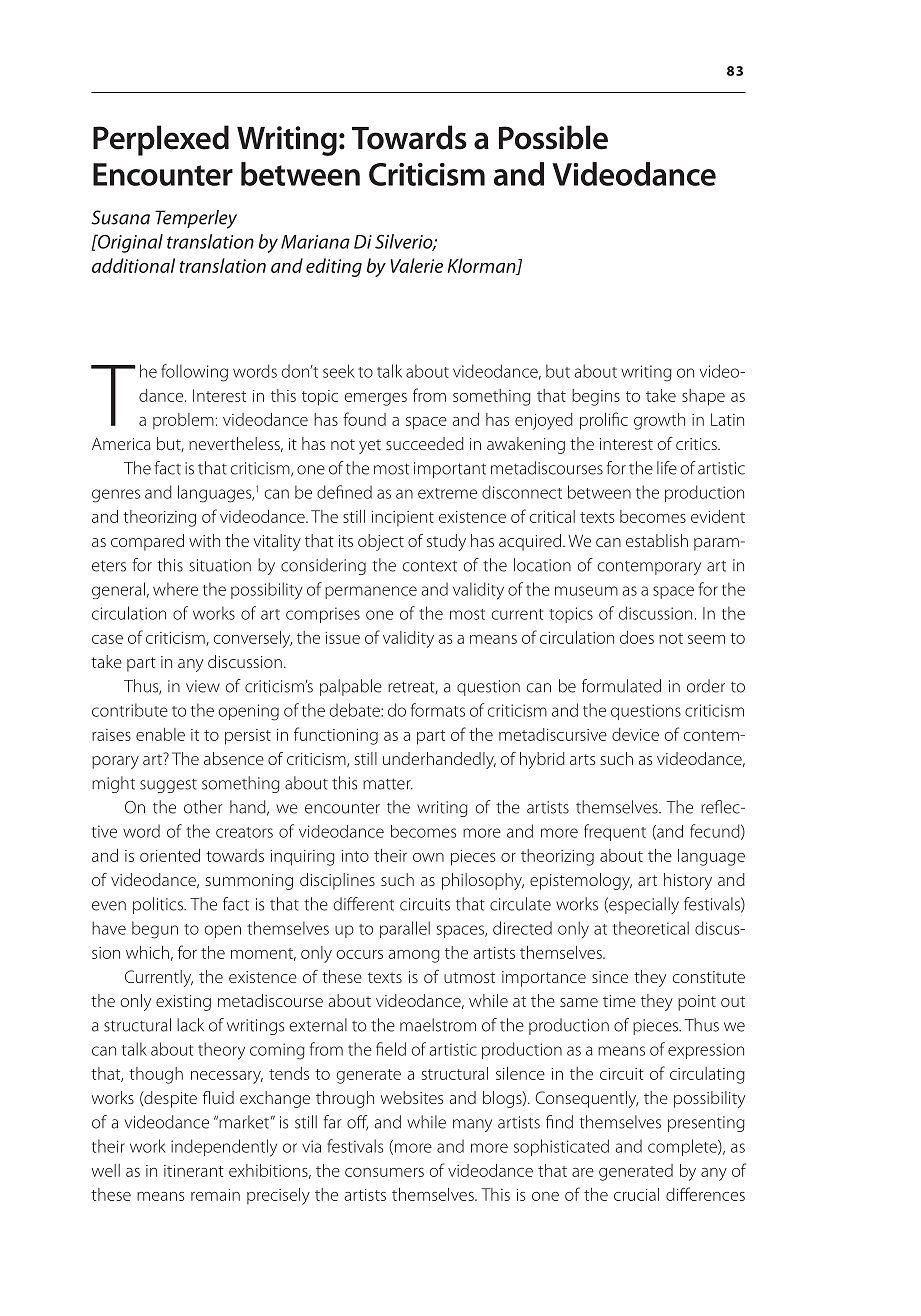 The height and width of the image is (1316, 921). I want to click on Perplexed, so click(161, 140).
